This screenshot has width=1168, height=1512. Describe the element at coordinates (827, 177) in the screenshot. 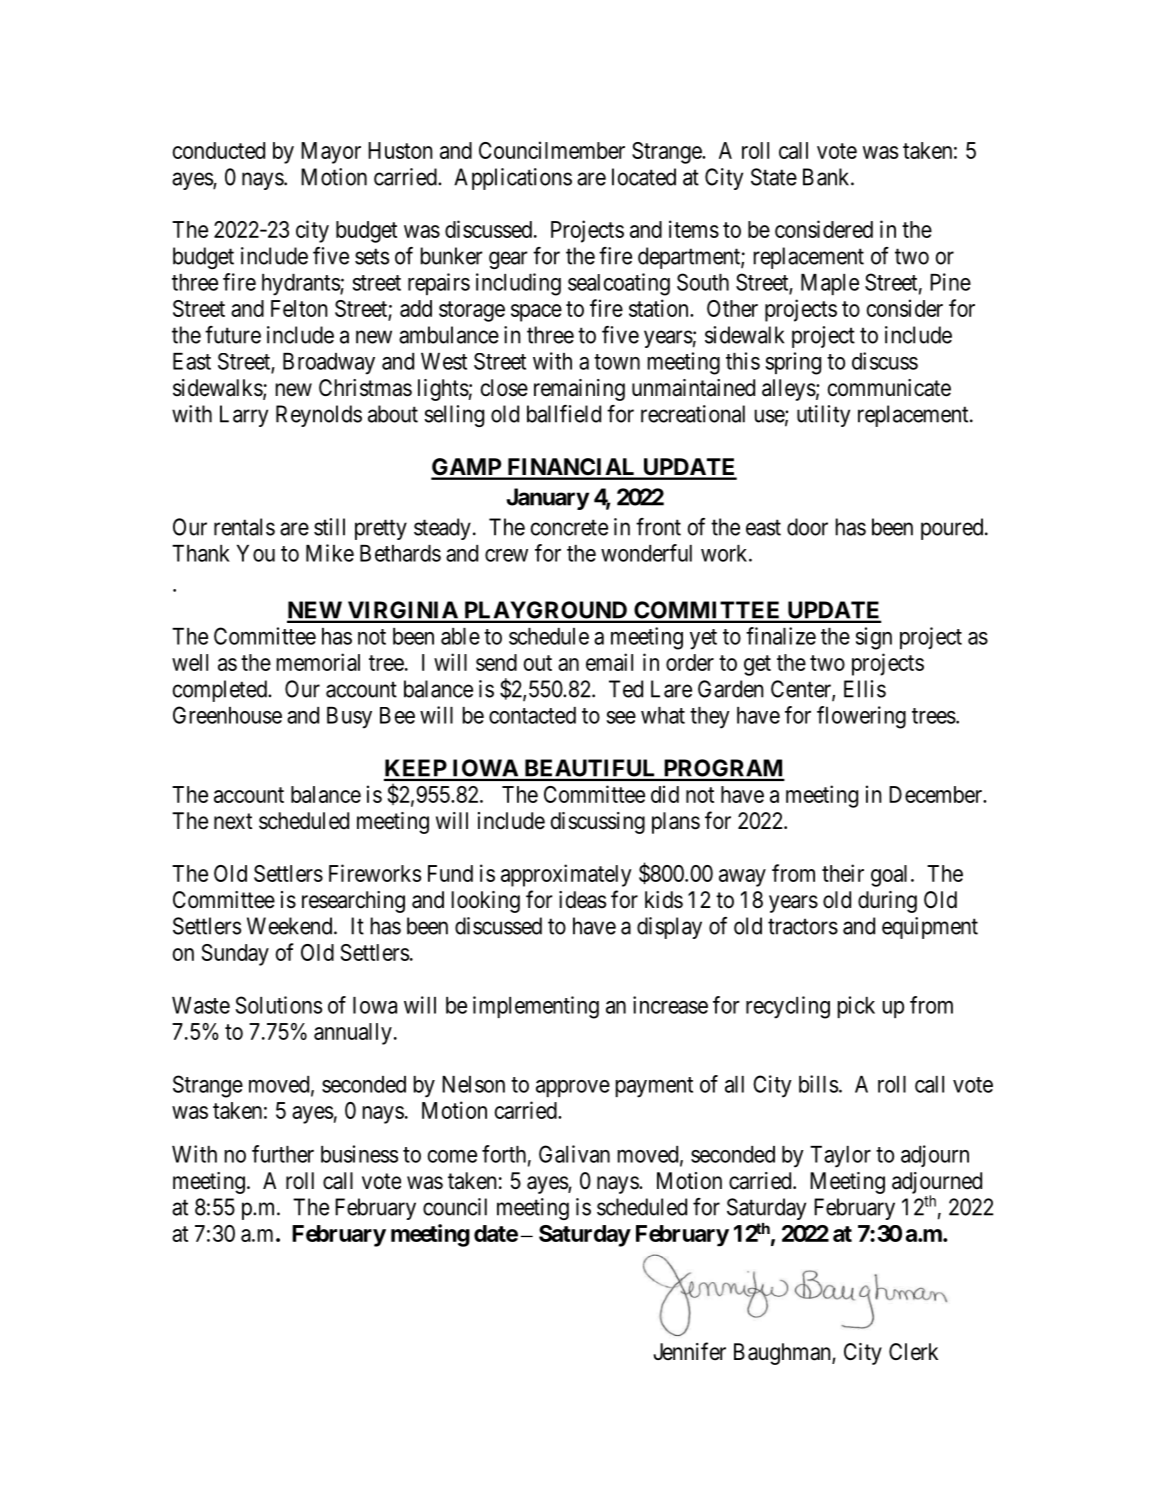

I see `Bank` at that location.
